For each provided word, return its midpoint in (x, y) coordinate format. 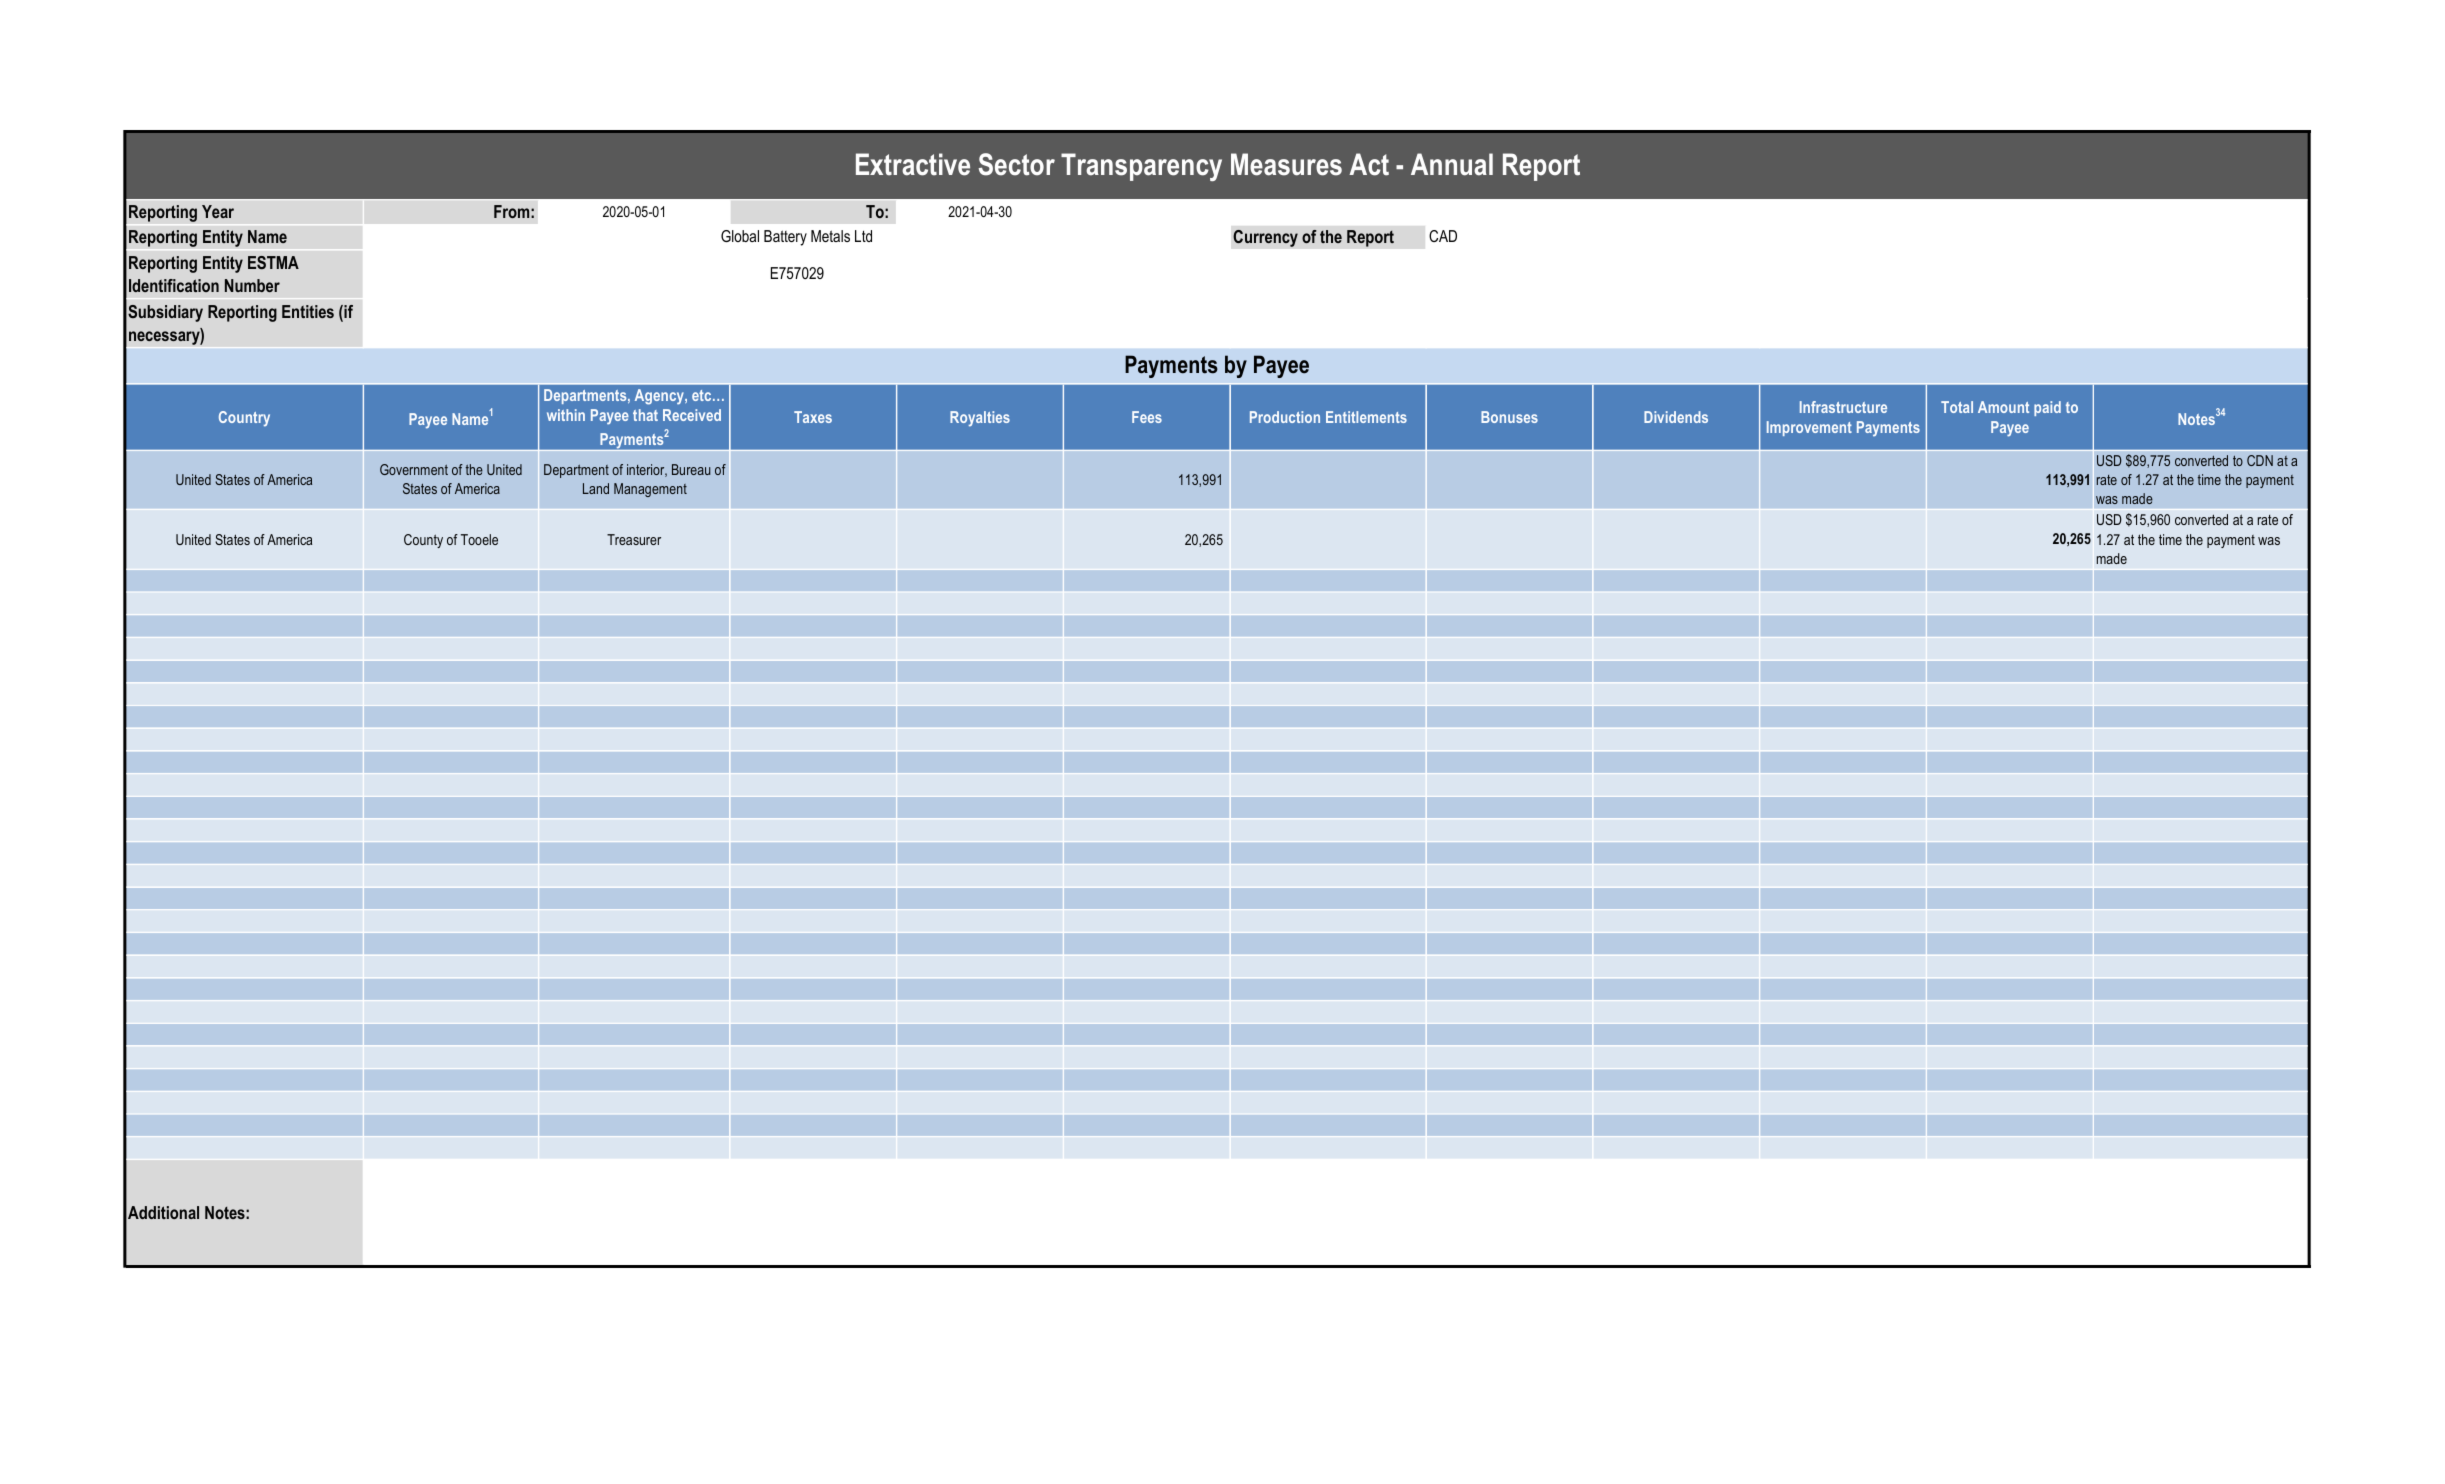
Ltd (863, 236)
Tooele (479, 539)
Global (740, 236)
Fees (1147, 417)
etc (703, 395)
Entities (308, 311)
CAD (1443, 236)
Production (1285, 417)
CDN (2260, 460)
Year (218, 211)
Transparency (1141, 167)
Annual (1452, 164)
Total (1957, 407)
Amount (2003, 407)
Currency (1265, 238)
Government (414, 469)
